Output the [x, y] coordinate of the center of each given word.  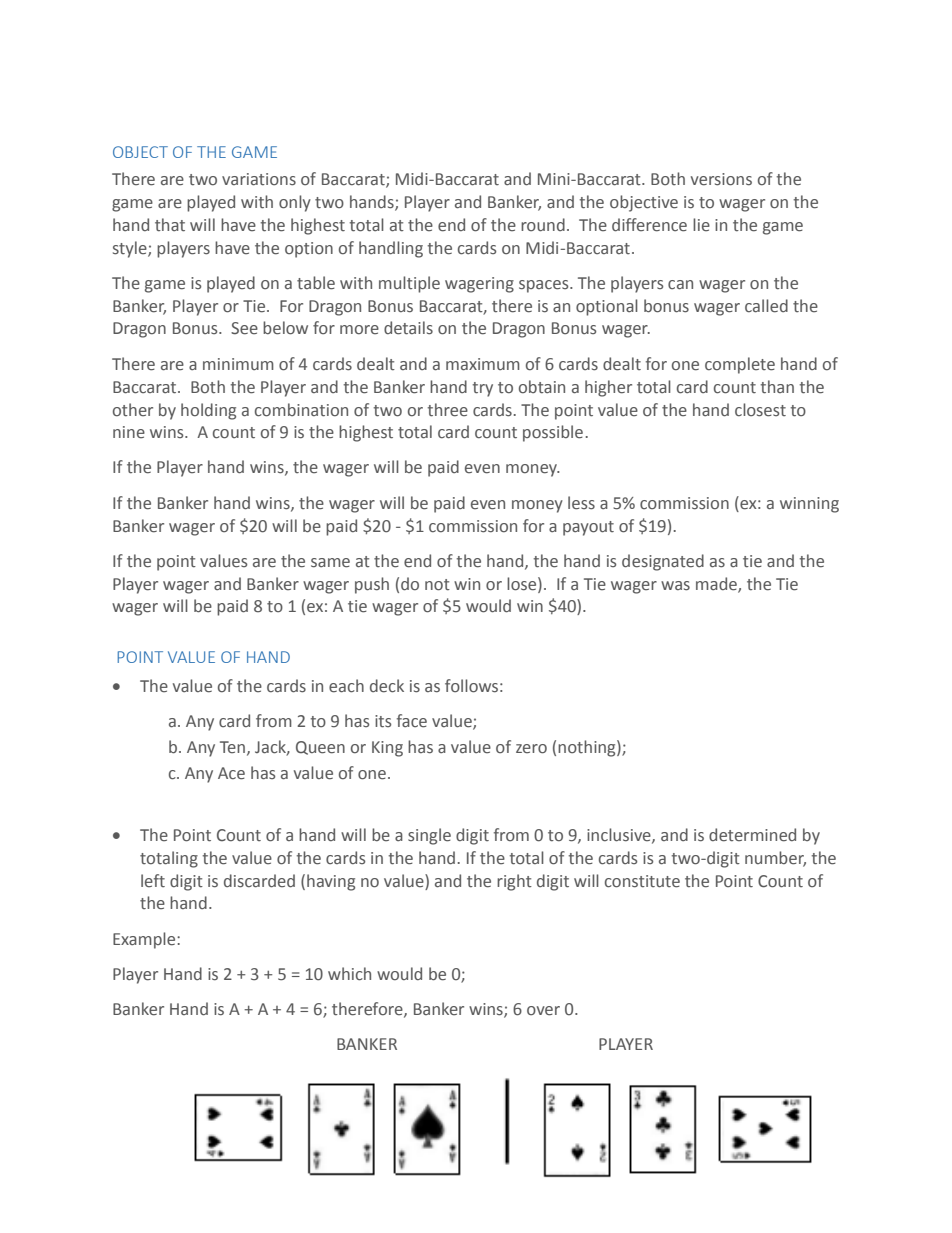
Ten [232, 747]
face [412, 721]
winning [809, 505]
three [448, 410]
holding [208, 411]
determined [752, 835]
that [170, 225]
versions [721, 179]
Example [145, 940]
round [543, 225]
